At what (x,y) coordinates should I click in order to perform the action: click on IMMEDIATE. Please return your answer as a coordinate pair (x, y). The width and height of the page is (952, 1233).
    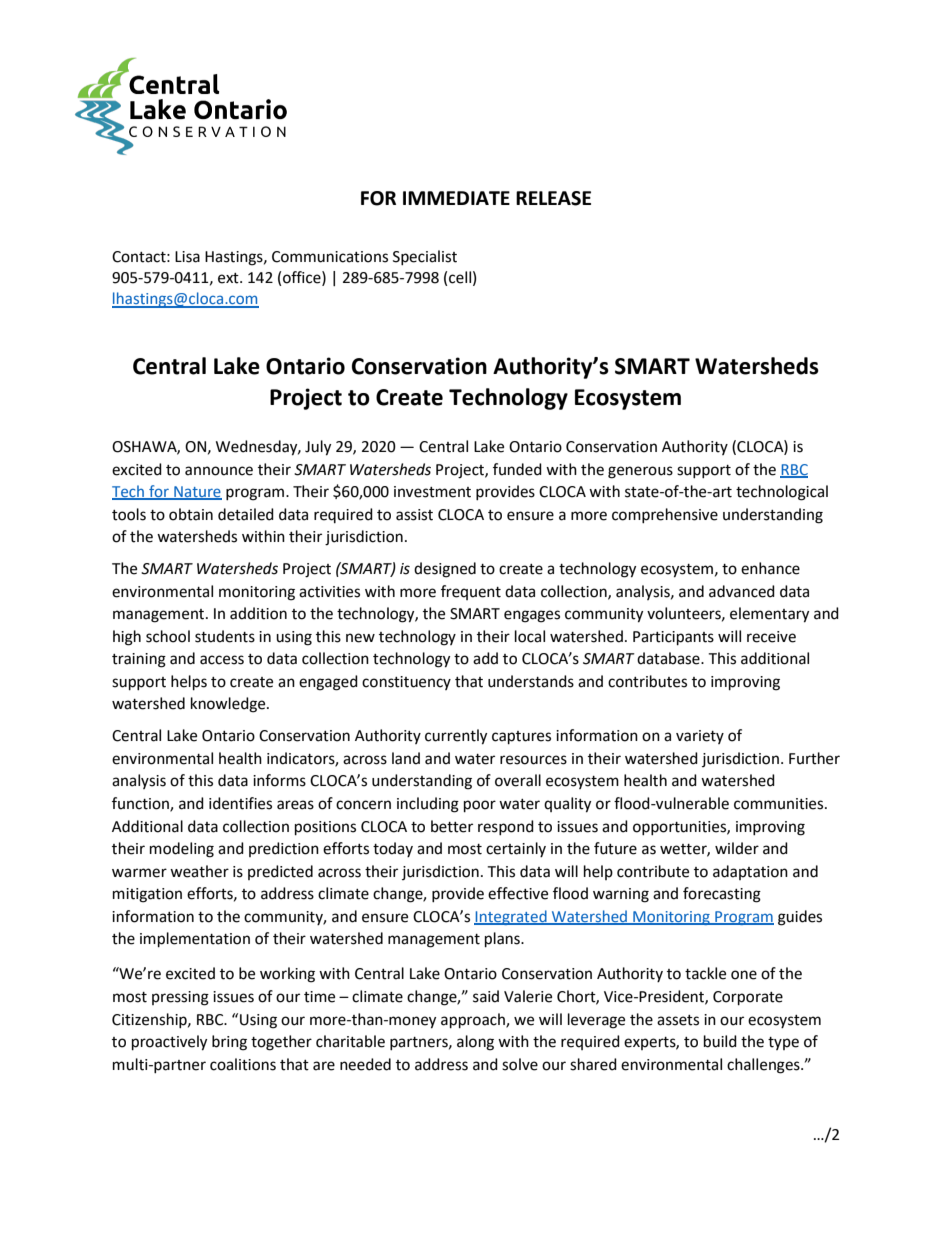
    Looking at the image, I should click on (456, 198).
